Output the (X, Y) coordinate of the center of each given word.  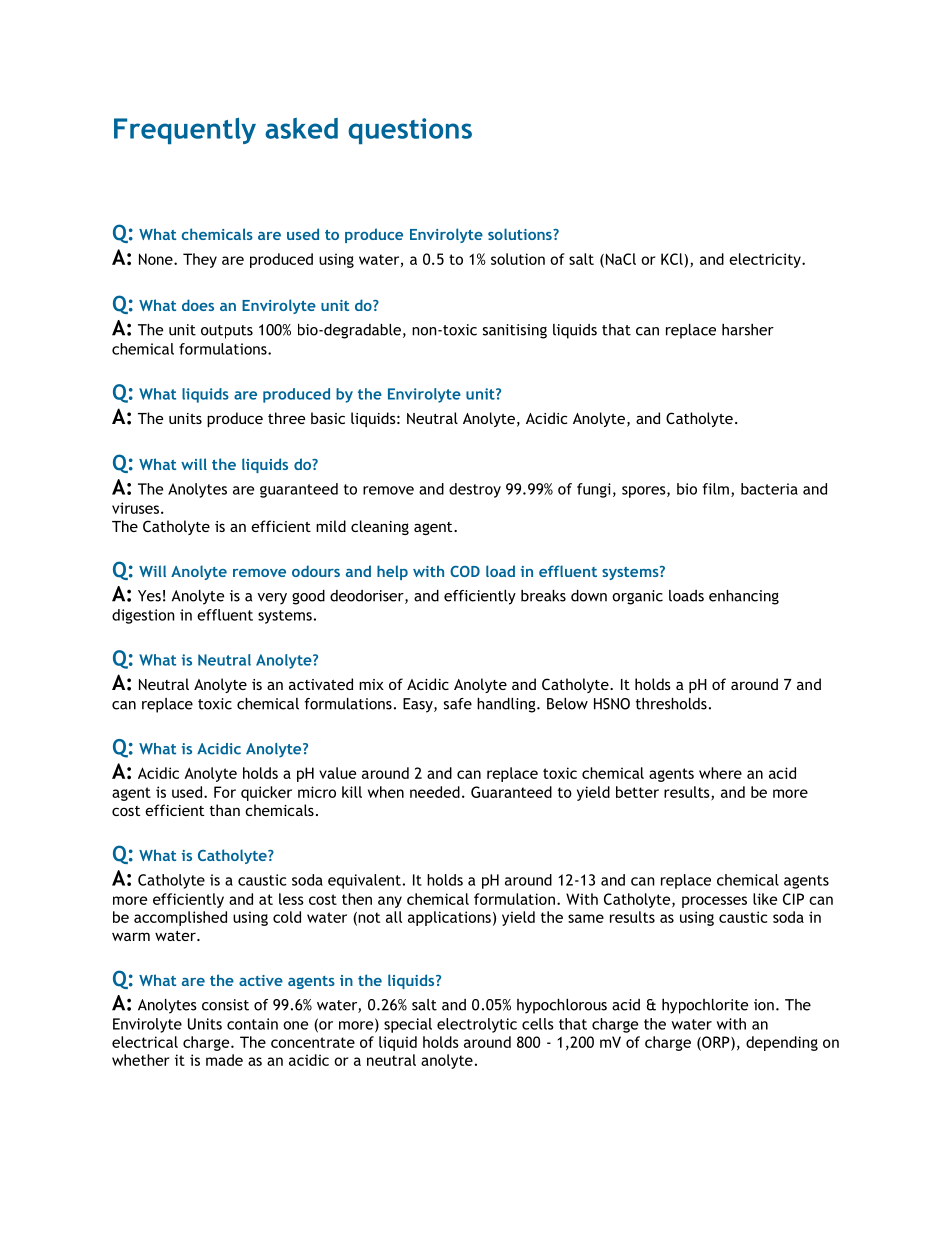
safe (458, 704)
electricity (766, 260)
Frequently (185, 131)
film (716, 489)
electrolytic (477, 1025)
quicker (266, 793)
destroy (475, 490)
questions (410, 131)
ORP (716, 1043)
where (720, 773)
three (286, 418)
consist (225, 1005)
